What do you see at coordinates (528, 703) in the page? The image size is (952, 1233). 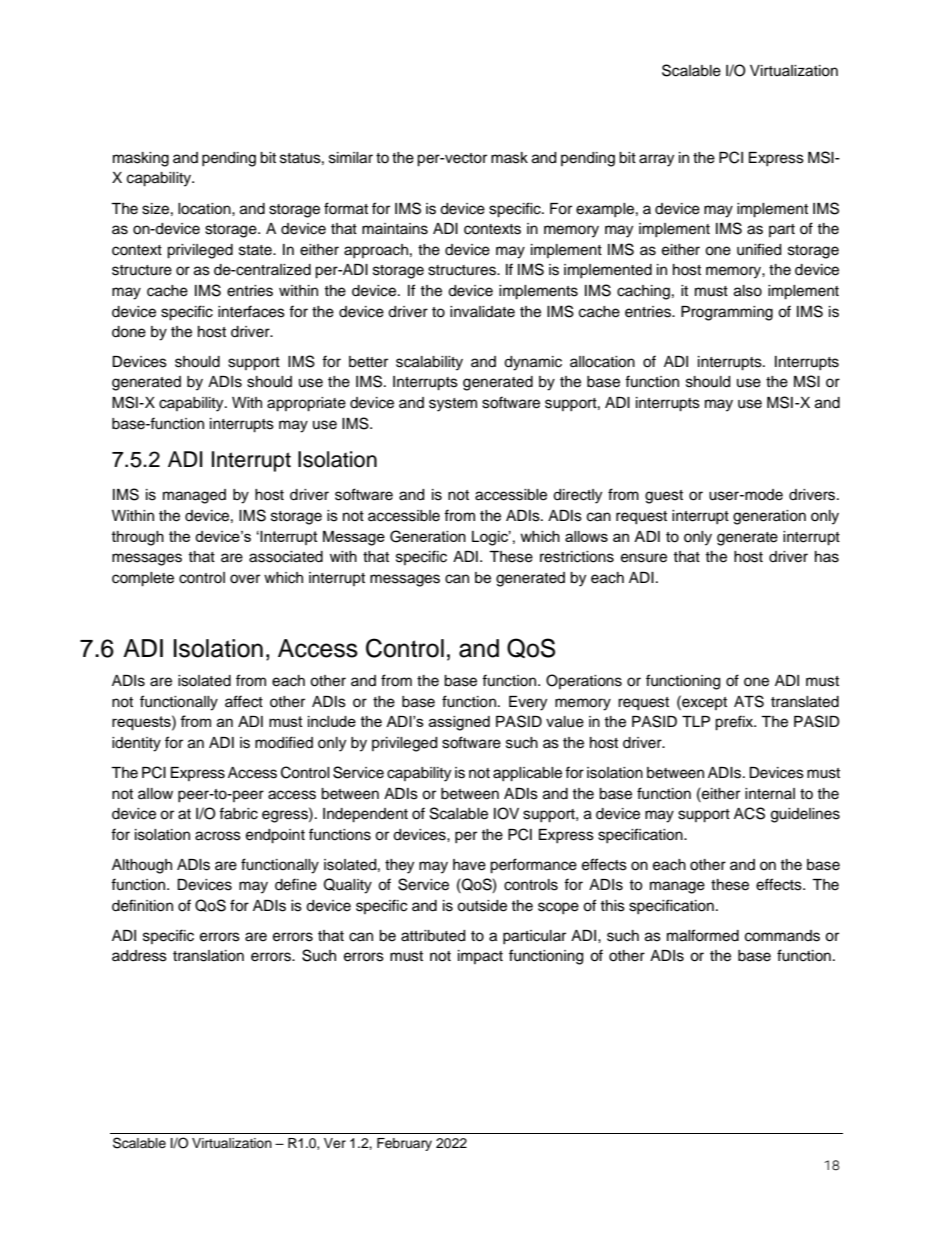 I see `Every` at bounding box center [528, 703].
